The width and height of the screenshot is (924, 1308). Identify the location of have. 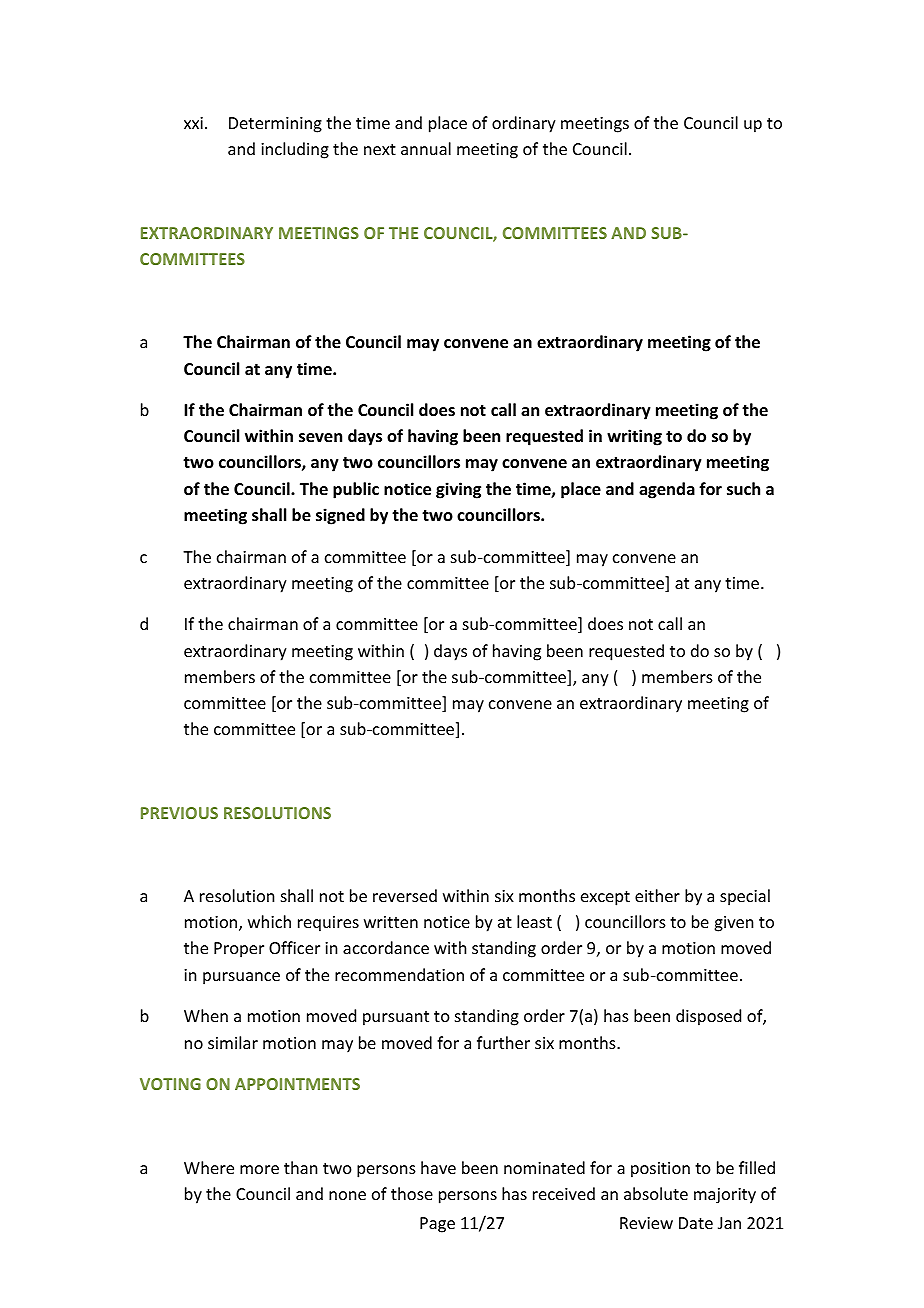
(438, 1167).
